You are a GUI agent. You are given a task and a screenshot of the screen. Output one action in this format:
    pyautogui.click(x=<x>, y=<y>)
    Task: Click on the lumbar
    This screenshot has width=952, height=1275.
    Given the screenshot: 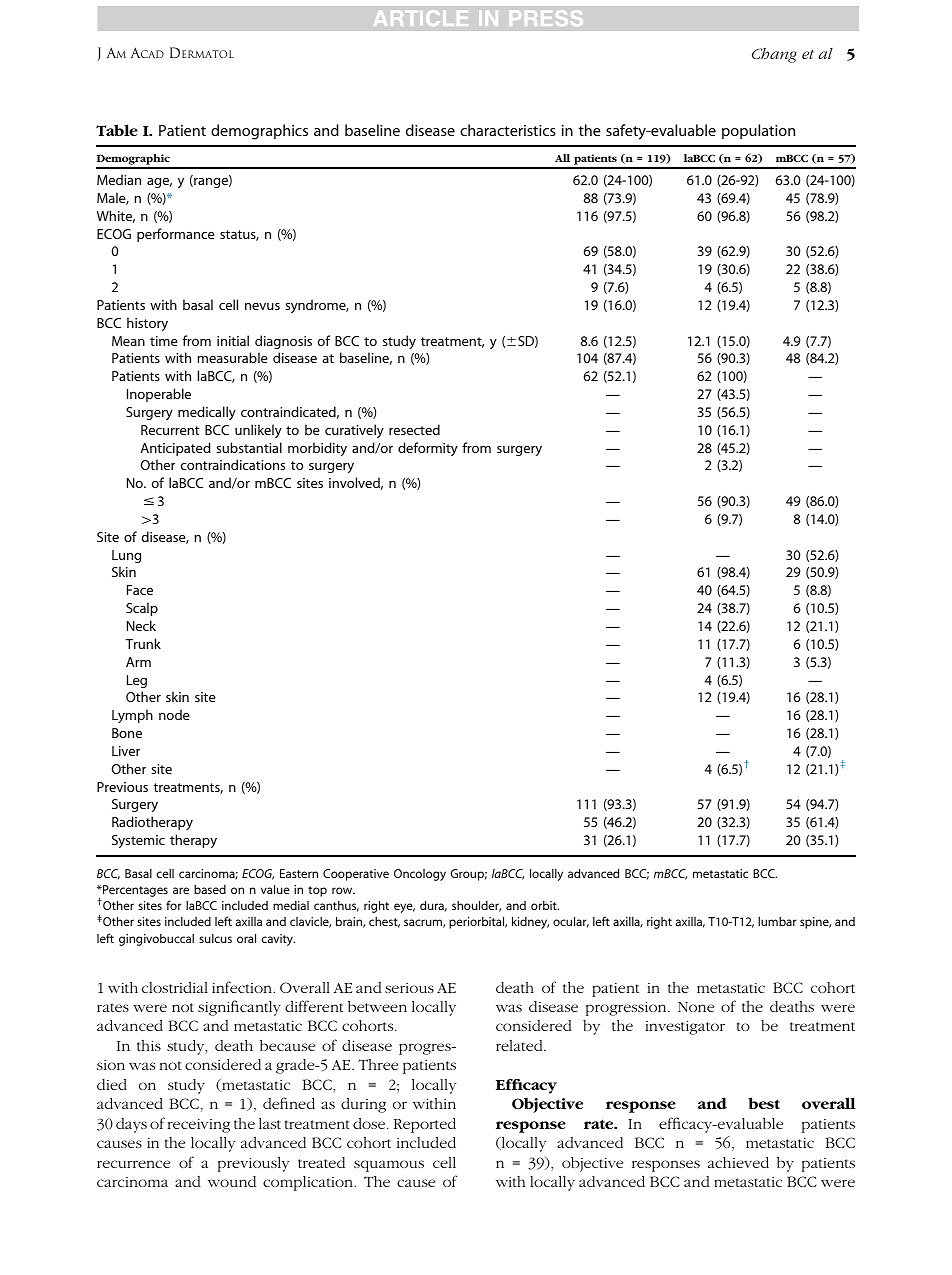 What is the action you would take?
    pyautogui.click(x=777, y=921)
